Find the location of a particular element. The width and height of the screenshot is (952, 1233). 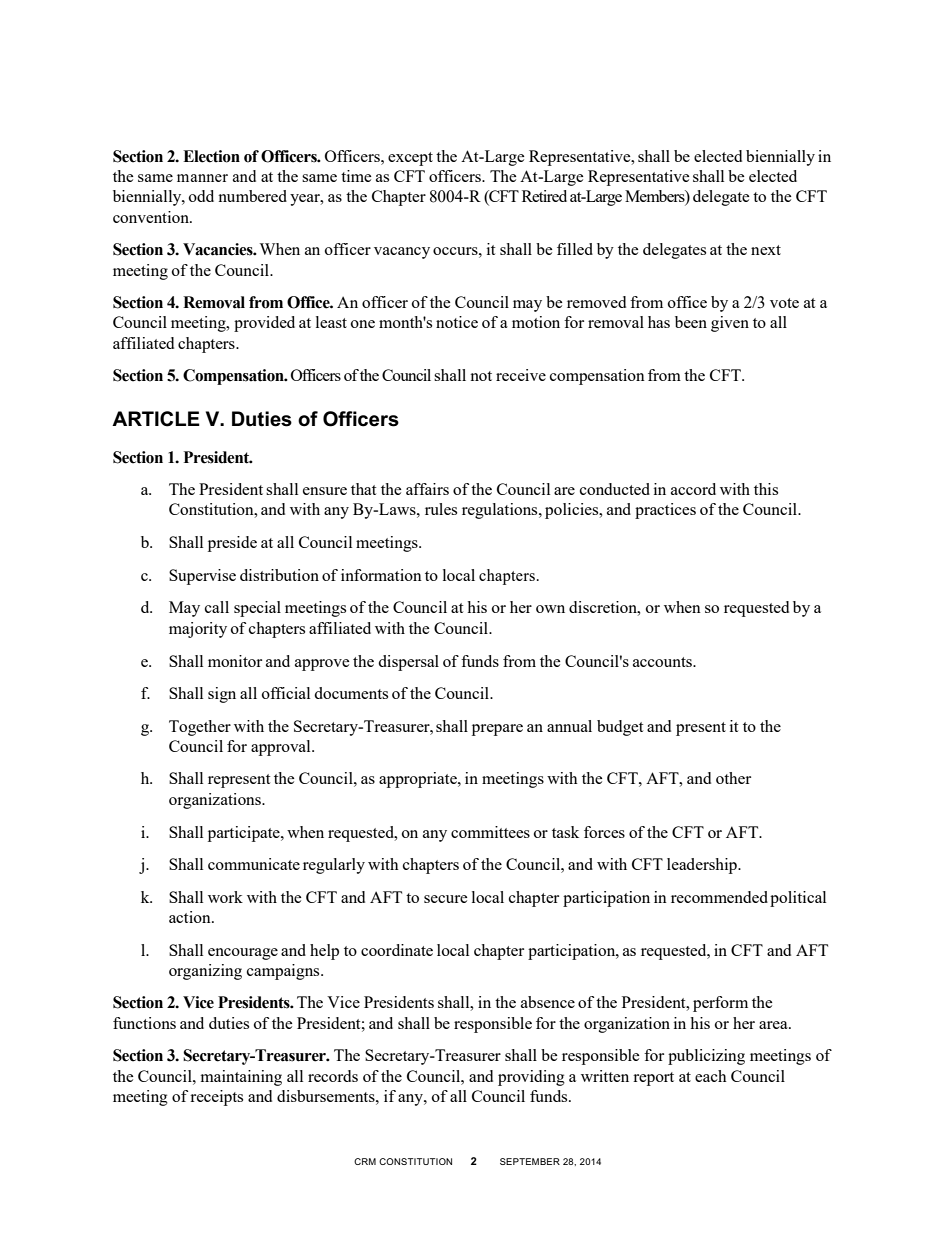

accounts is located at coordinates (663, 662).
